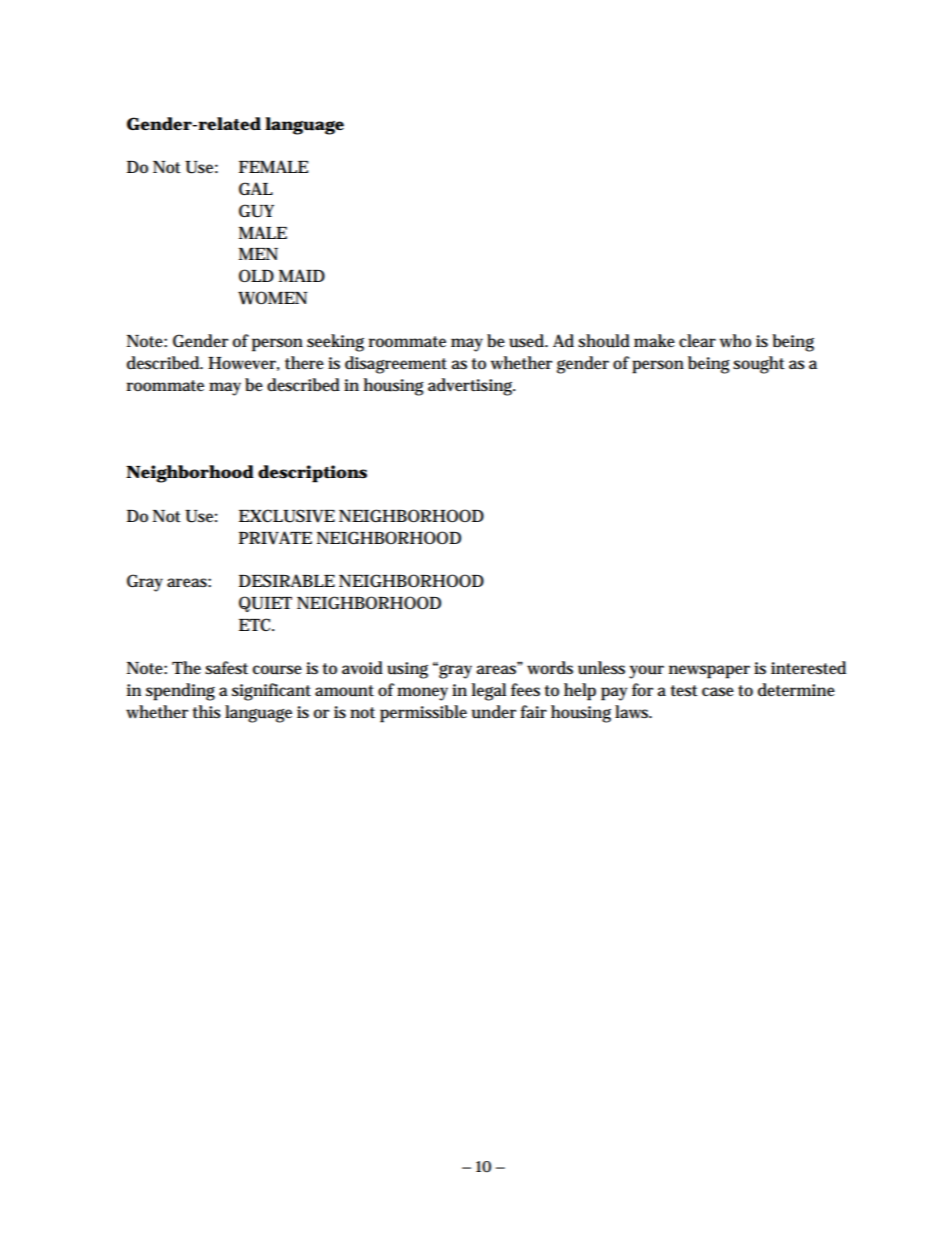 The height and width of the image is (1233, 952). I want to click on GUY, so click(256, 211).
